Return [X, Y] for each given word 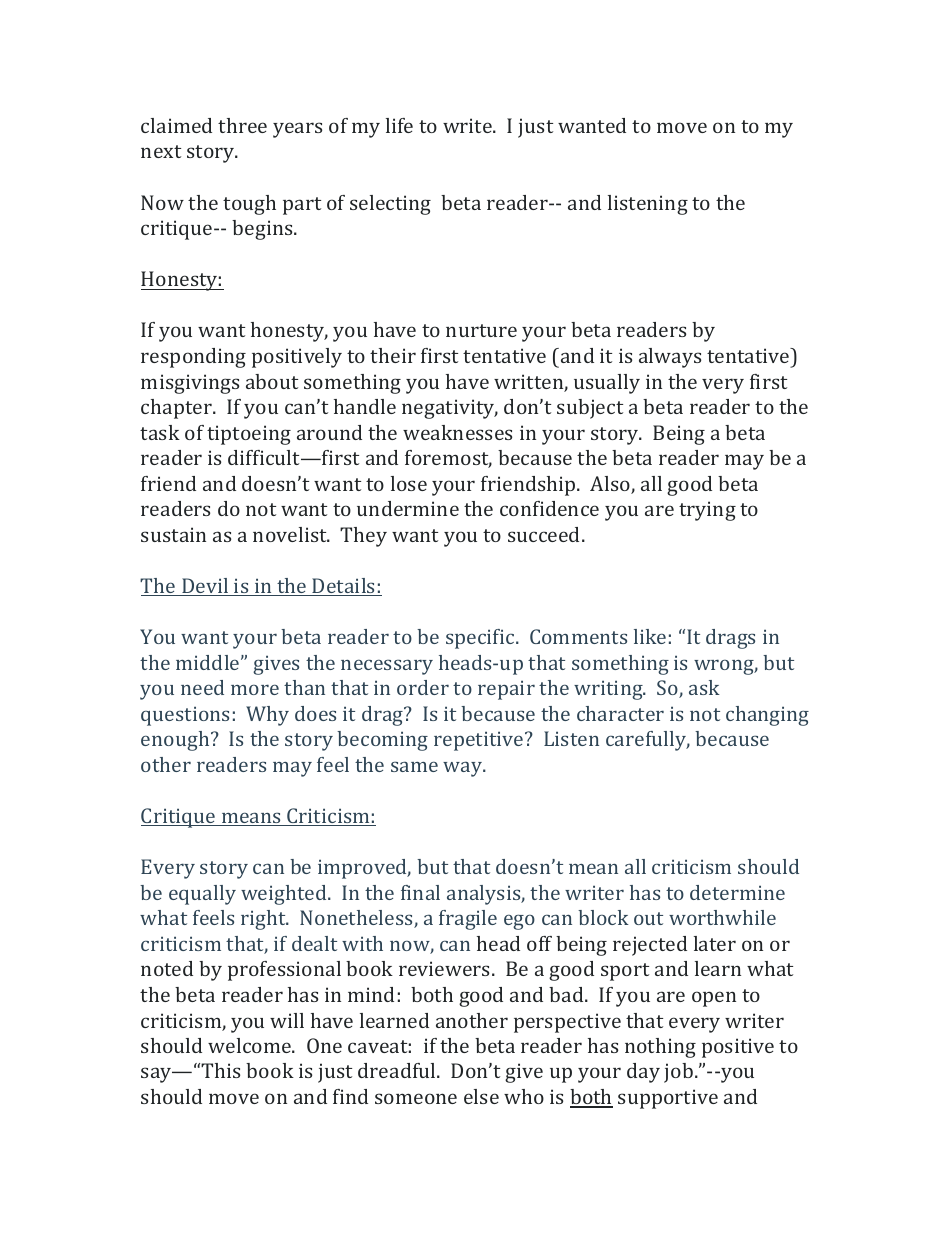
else [481, 1096]
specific [481, 639]
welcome [250, 1045]
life [399, 125]
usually [607, 384]
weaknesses [457, 432]
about [272, 381]
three [242, 125]
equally [202, 895]
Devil [205, 587]
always [670, 358]
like [650, 636]
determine [737, 892]
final [420, 892]
